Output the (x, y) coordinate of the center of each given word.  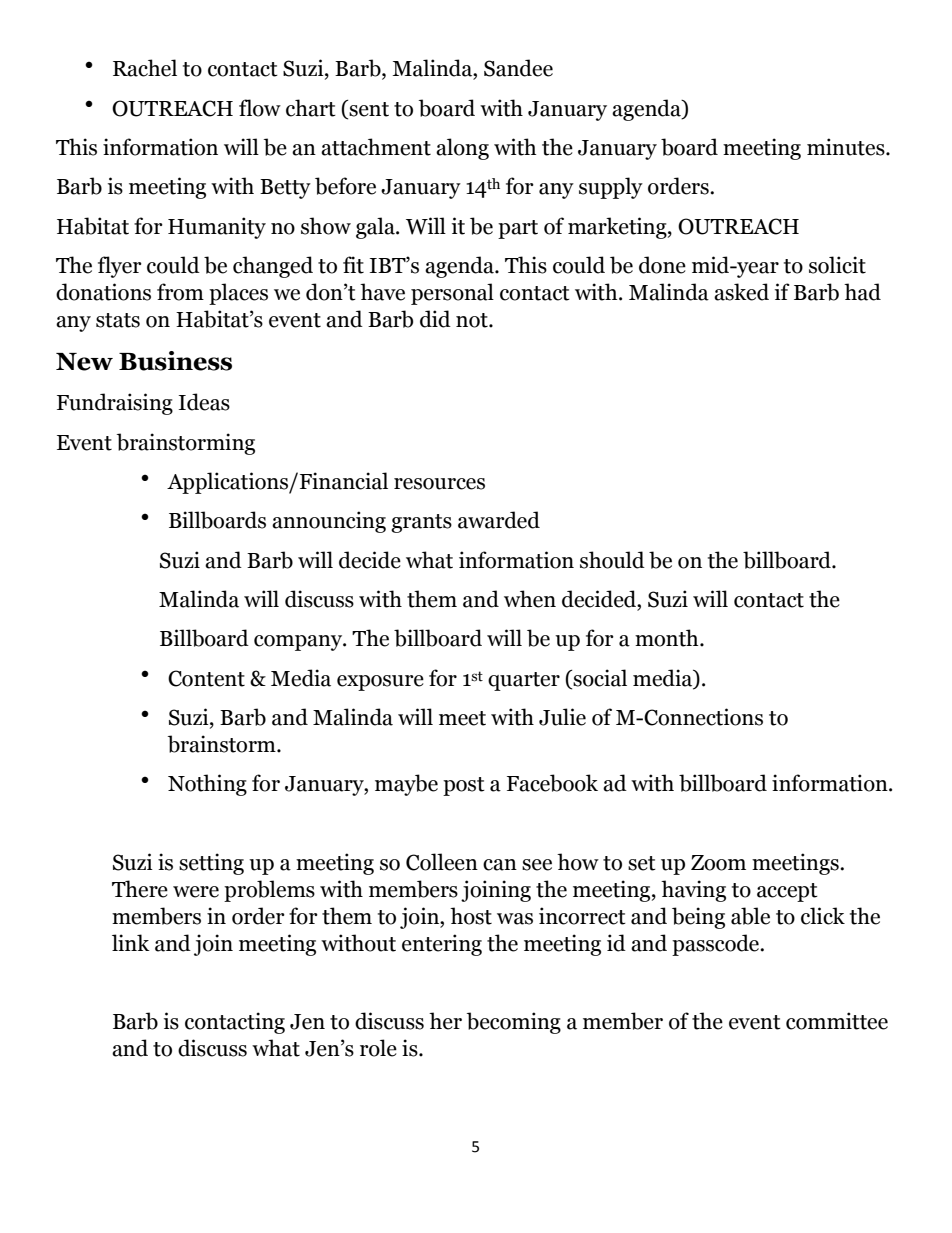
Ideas (204, 402)
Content (206, 678)
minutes (847, 147)
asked (741, 292)
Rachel (145, 68)
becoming (514, 1023)
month (668, 638)
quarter (524, 681)
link (131, 942)
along (462, 149)
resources (439, 484)
